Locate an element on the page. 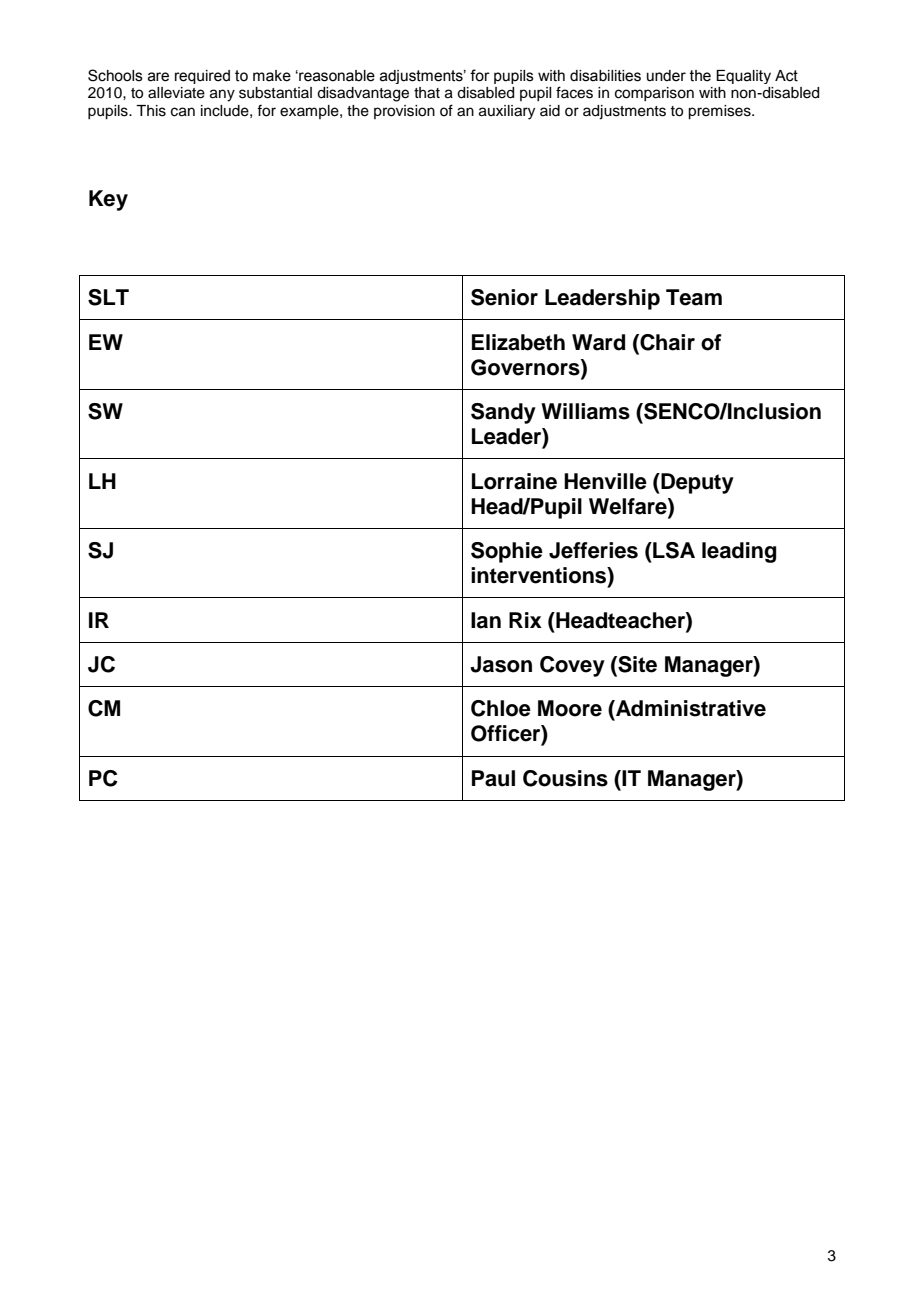 This page has width=924, height=1309. alleviate is located at coordinates (176, 93).
